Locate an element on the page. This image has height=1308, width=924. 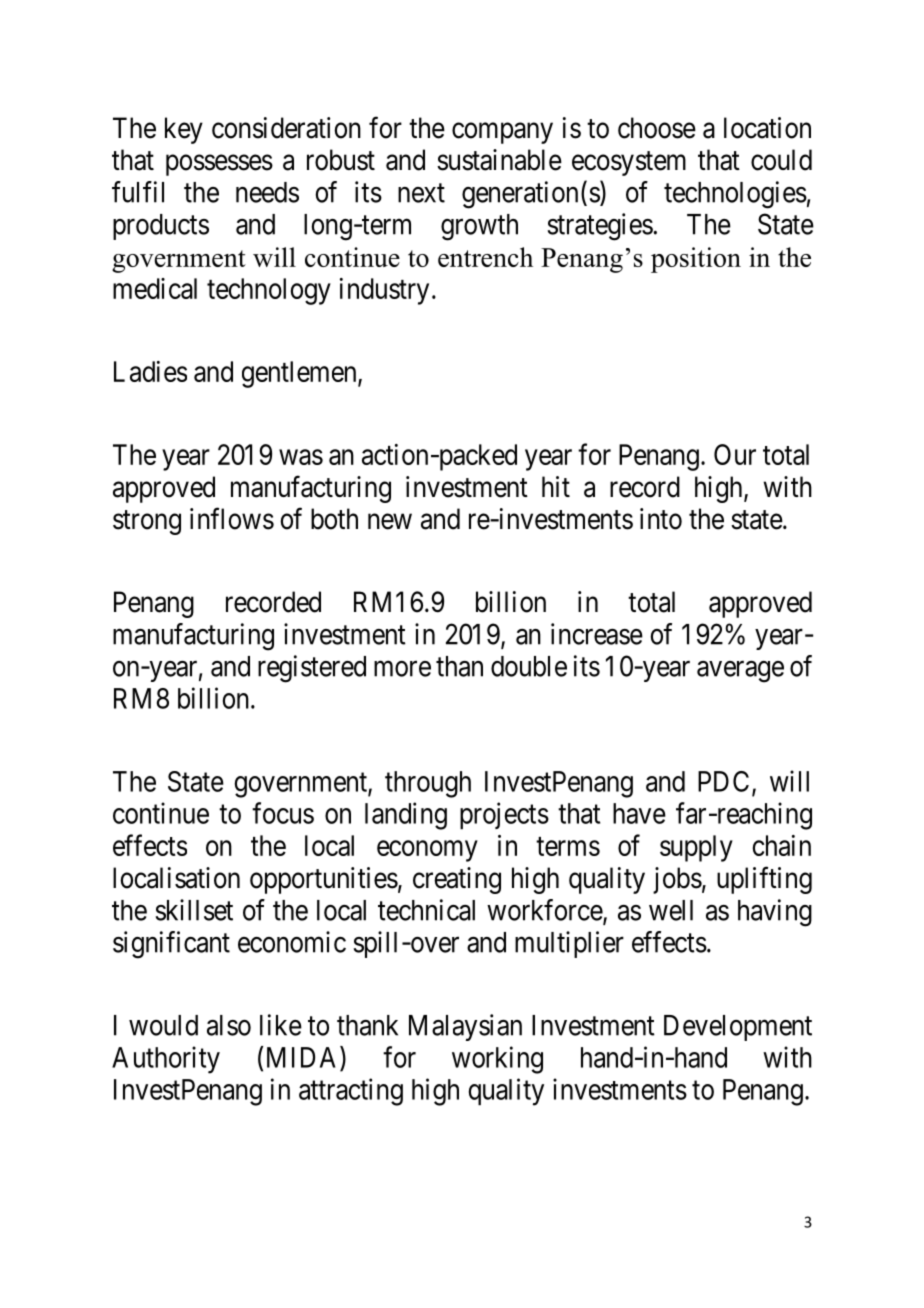
hit is located at coordinates (556, 486).
